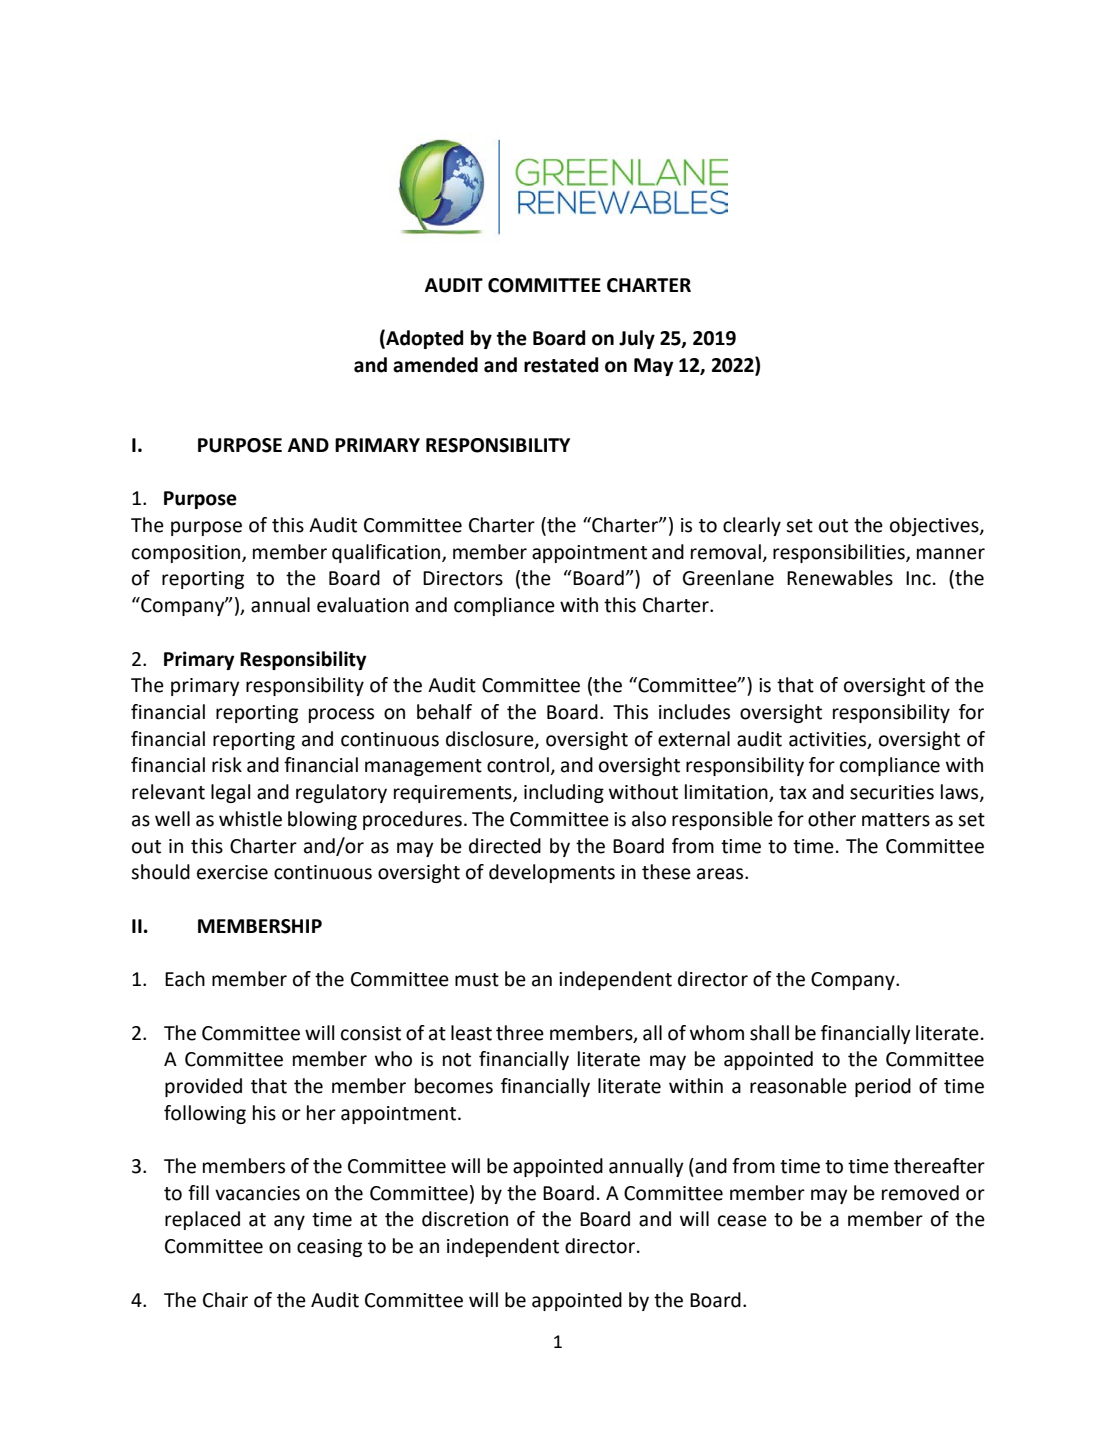  What do you see at coordinates (435, 365) in the document?
I see `amended` at bounding box center [435, 365].
